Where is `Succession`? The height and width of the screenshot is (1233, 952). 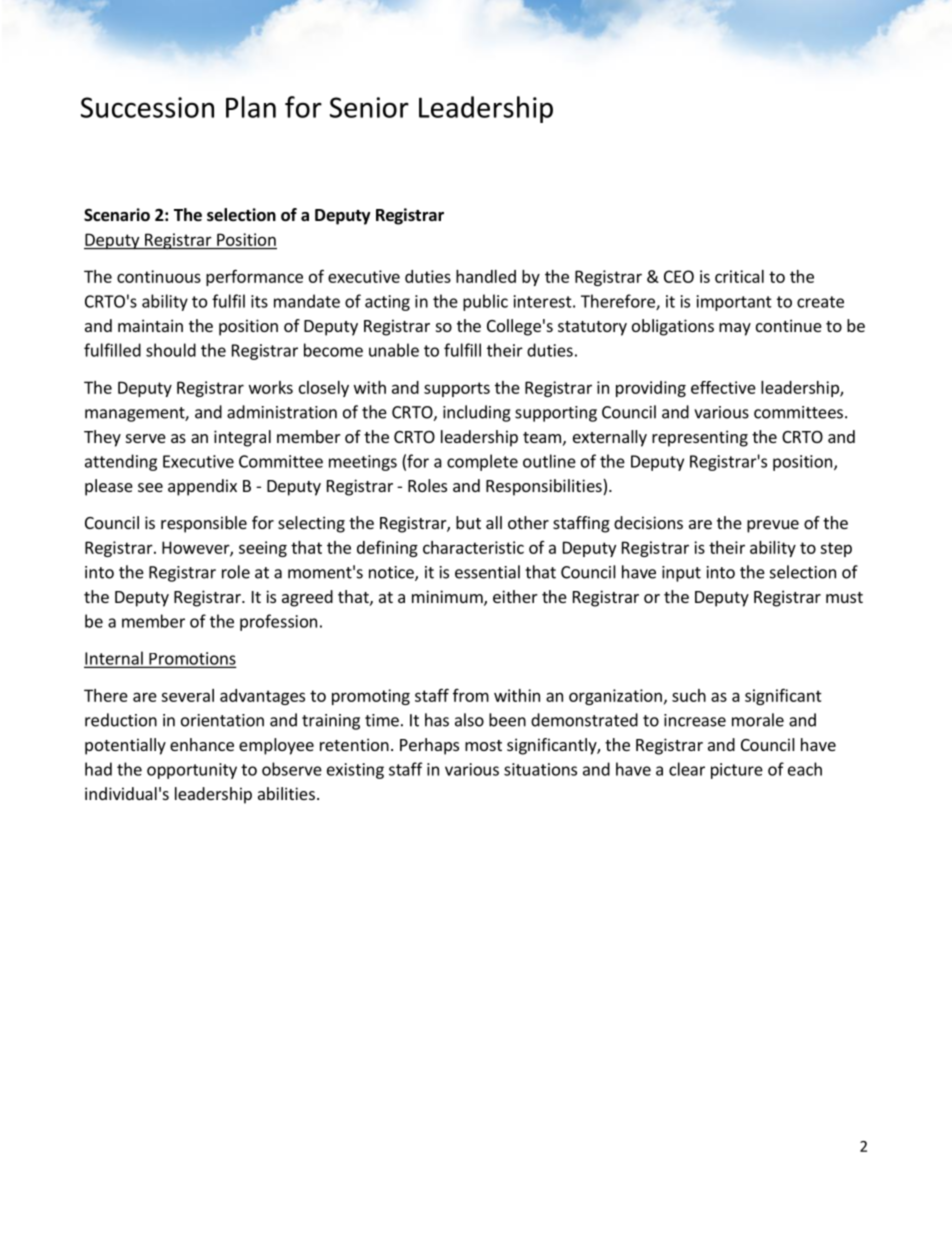
Succession is located at coordinates (147, 107).
